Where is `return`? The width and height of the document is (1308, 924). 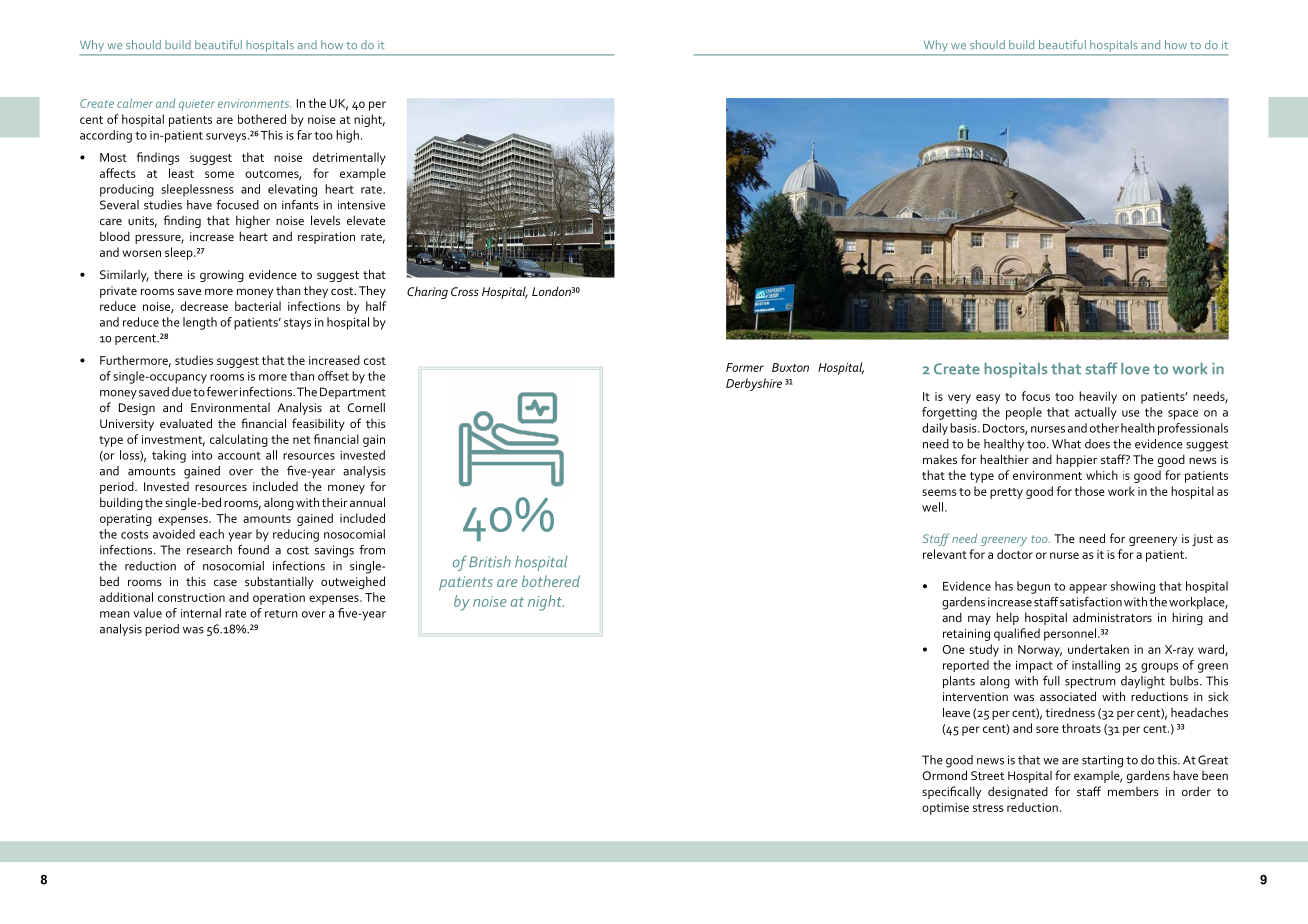
return is located at coordinates (281, 614).
